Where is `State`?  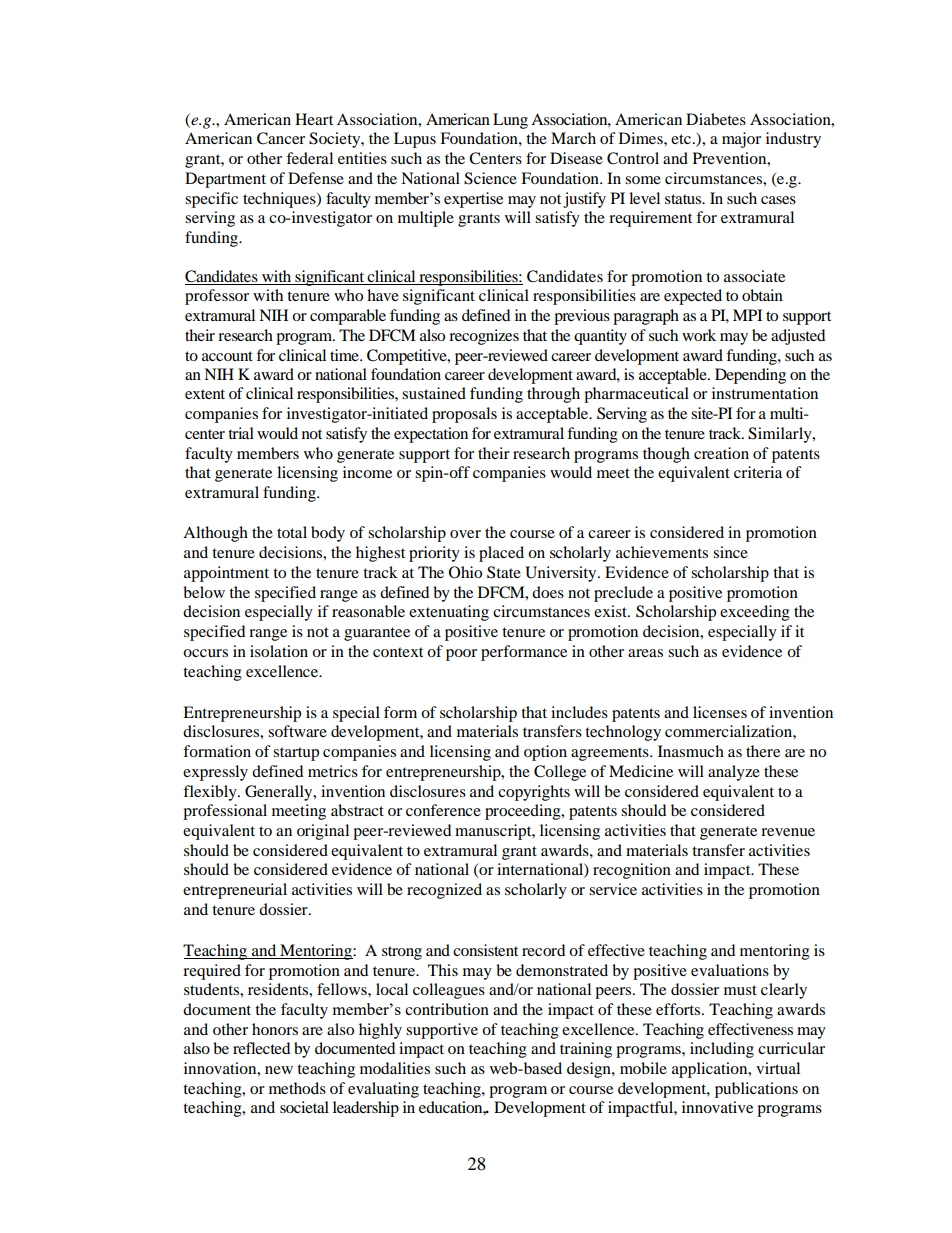
State is located at coordinates (504, 572).
